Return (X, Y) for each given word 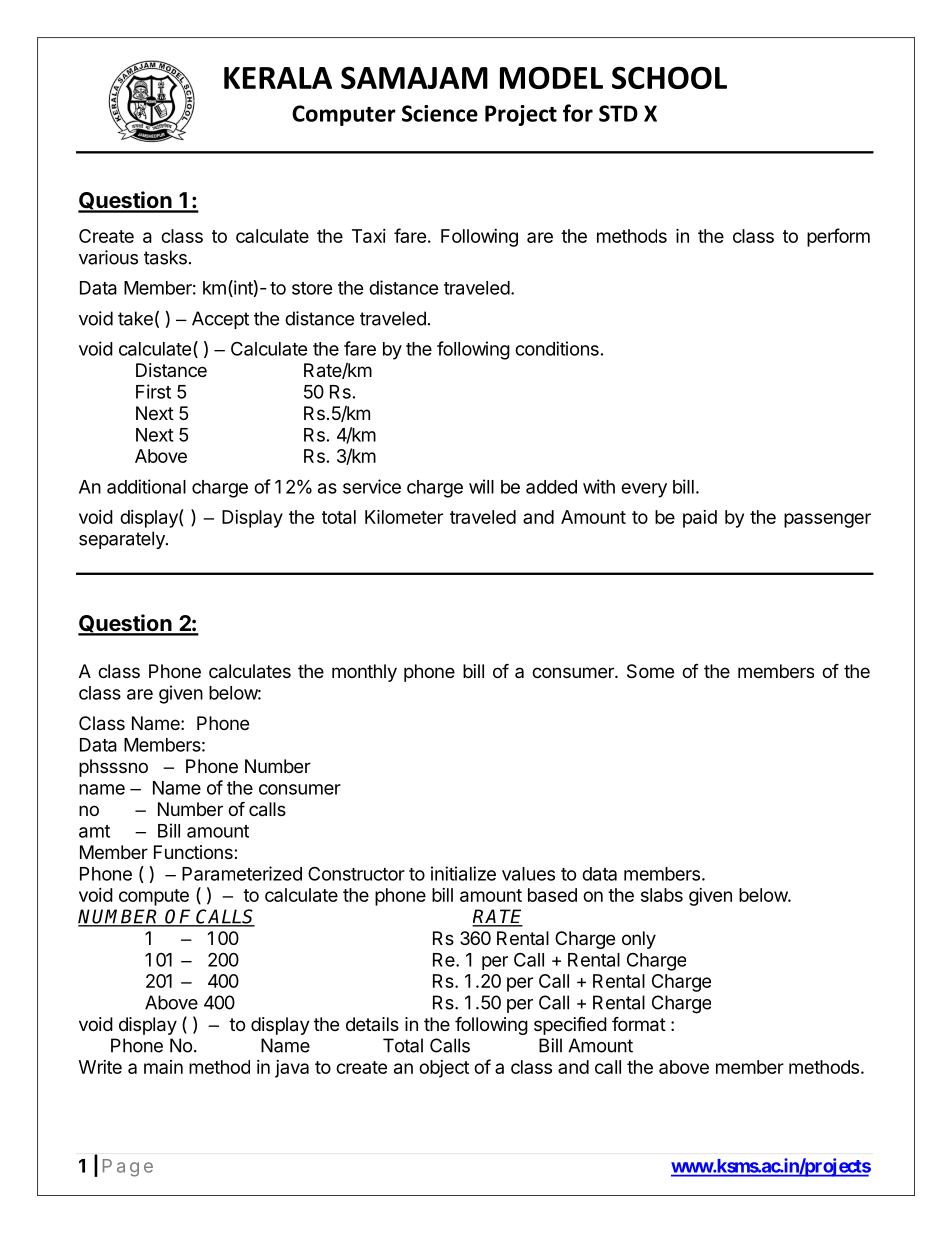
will (481, 486)
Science (440, 113)
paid (700, 519)
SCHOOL (669, 77)
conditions (557, 348)
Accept (220, 320)
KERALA (278, 78)
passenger (827, 520)
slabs (662, 895)
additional (146, 486)
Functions (194, 852)
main (163, 1067)
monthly (364, 673)
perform (838, 237)
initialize (463, 873)
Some (650, 671)
